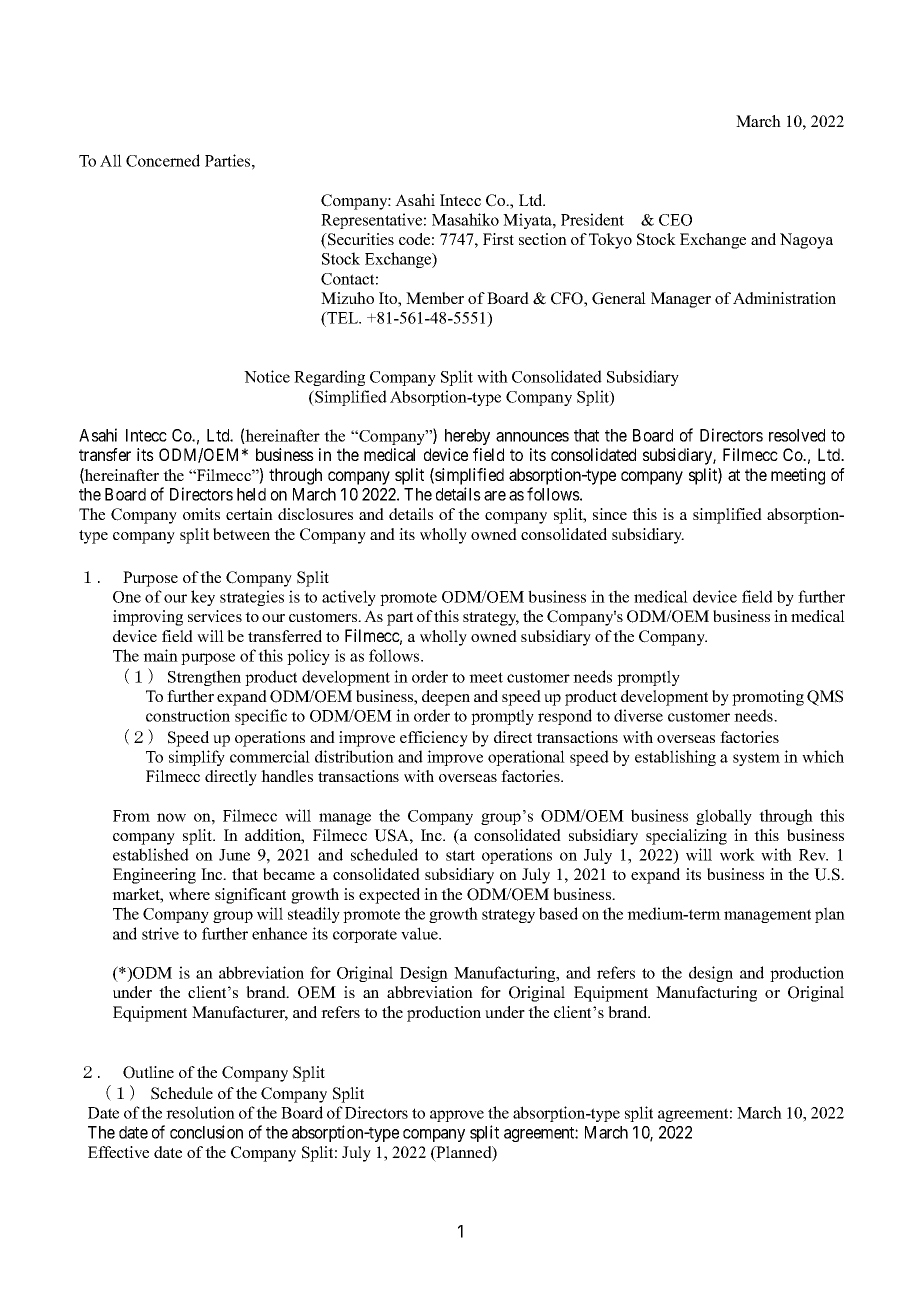  I want to click on now, so click(171, 817).
